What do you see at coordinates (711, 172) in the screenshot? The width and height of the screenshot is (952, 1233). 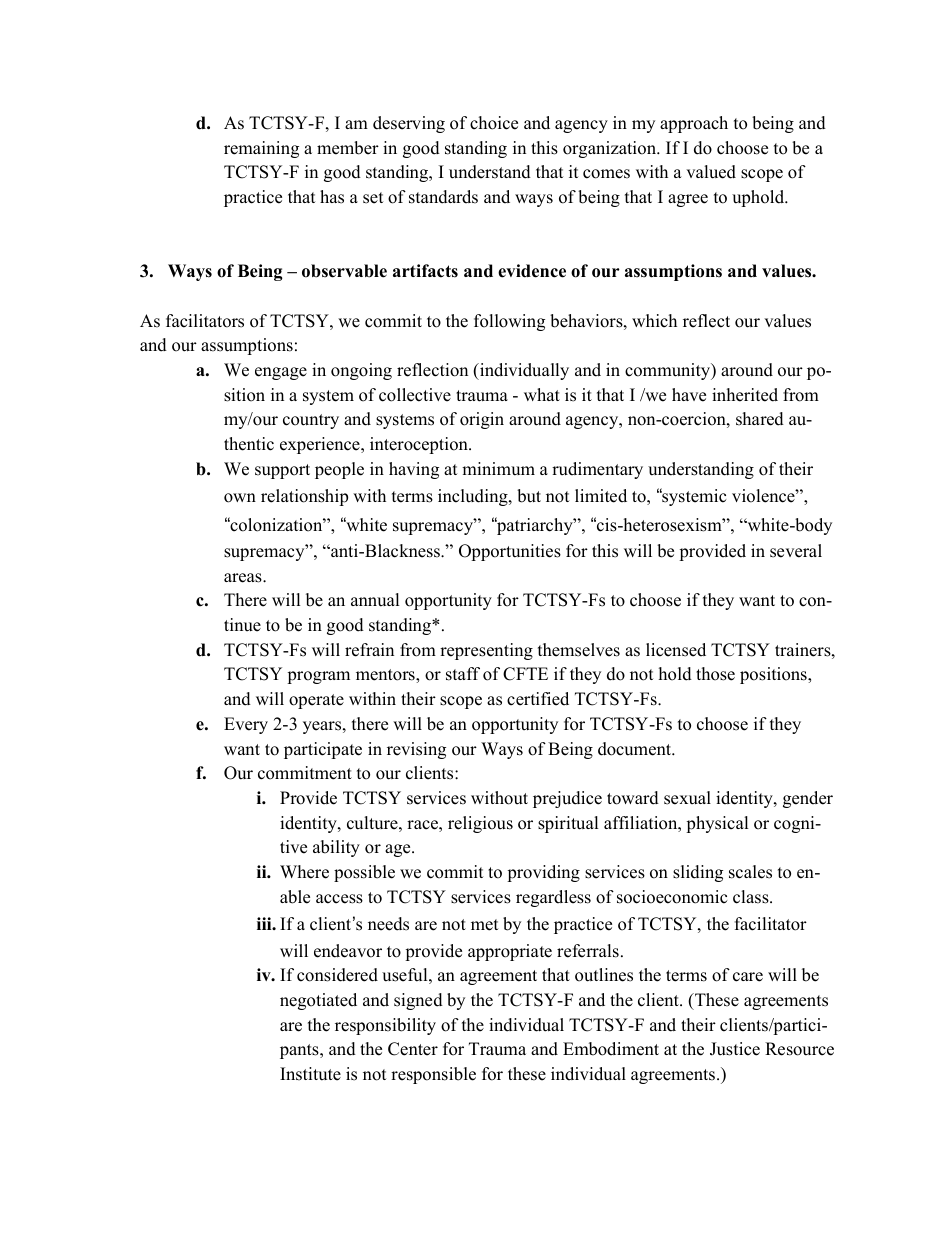 I see `valued` at bounding box center [711, 172].
